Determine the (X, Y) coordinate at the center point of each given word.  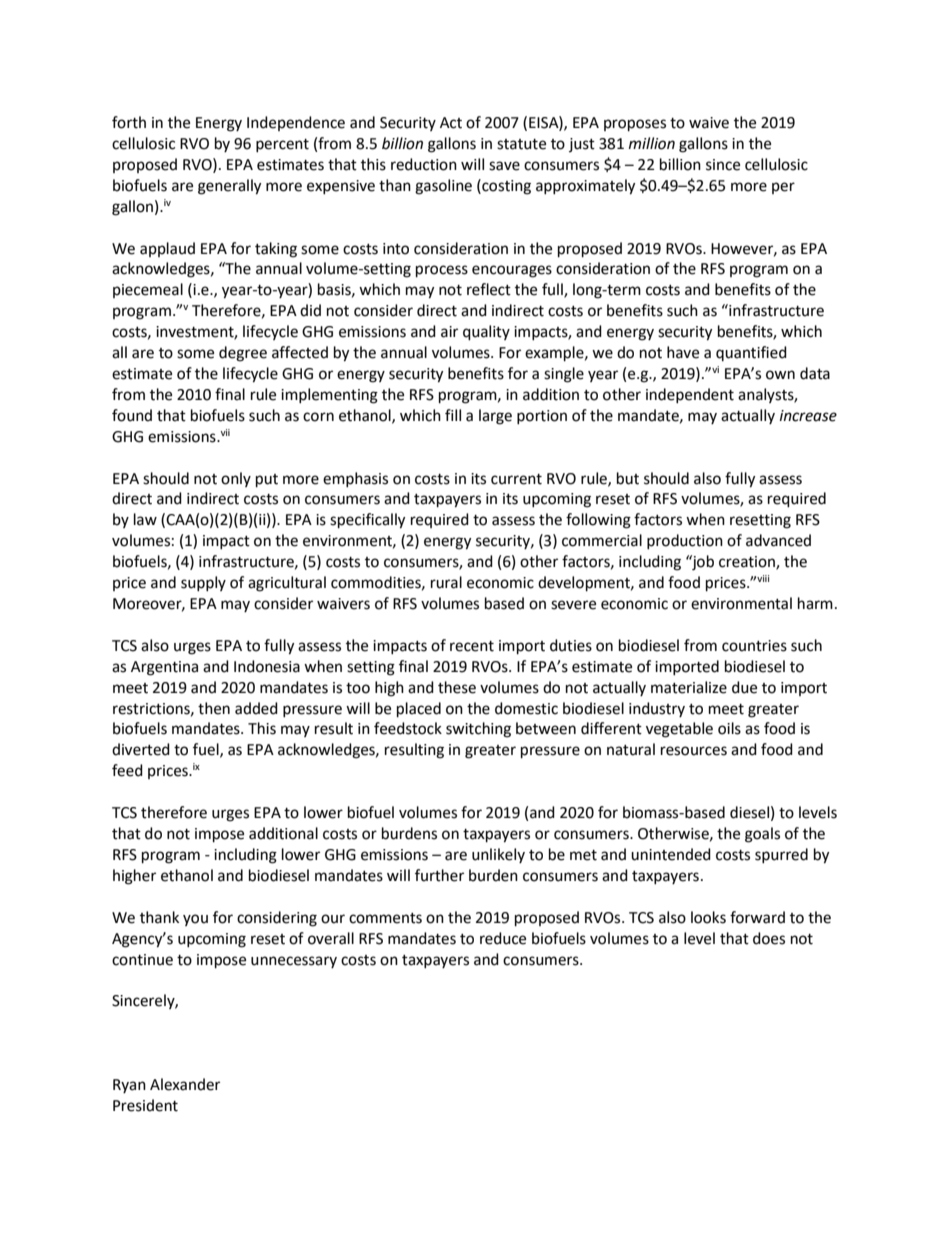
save (504, 166)
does (769, 938)
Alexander (185, 1084)
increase (808, 416)
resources (694, 751)
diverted (141, 749)
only (236, 479)
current (516, 479)
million (652, 143)
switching (478, 730)
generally (229, 187)
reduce (503, 938)
